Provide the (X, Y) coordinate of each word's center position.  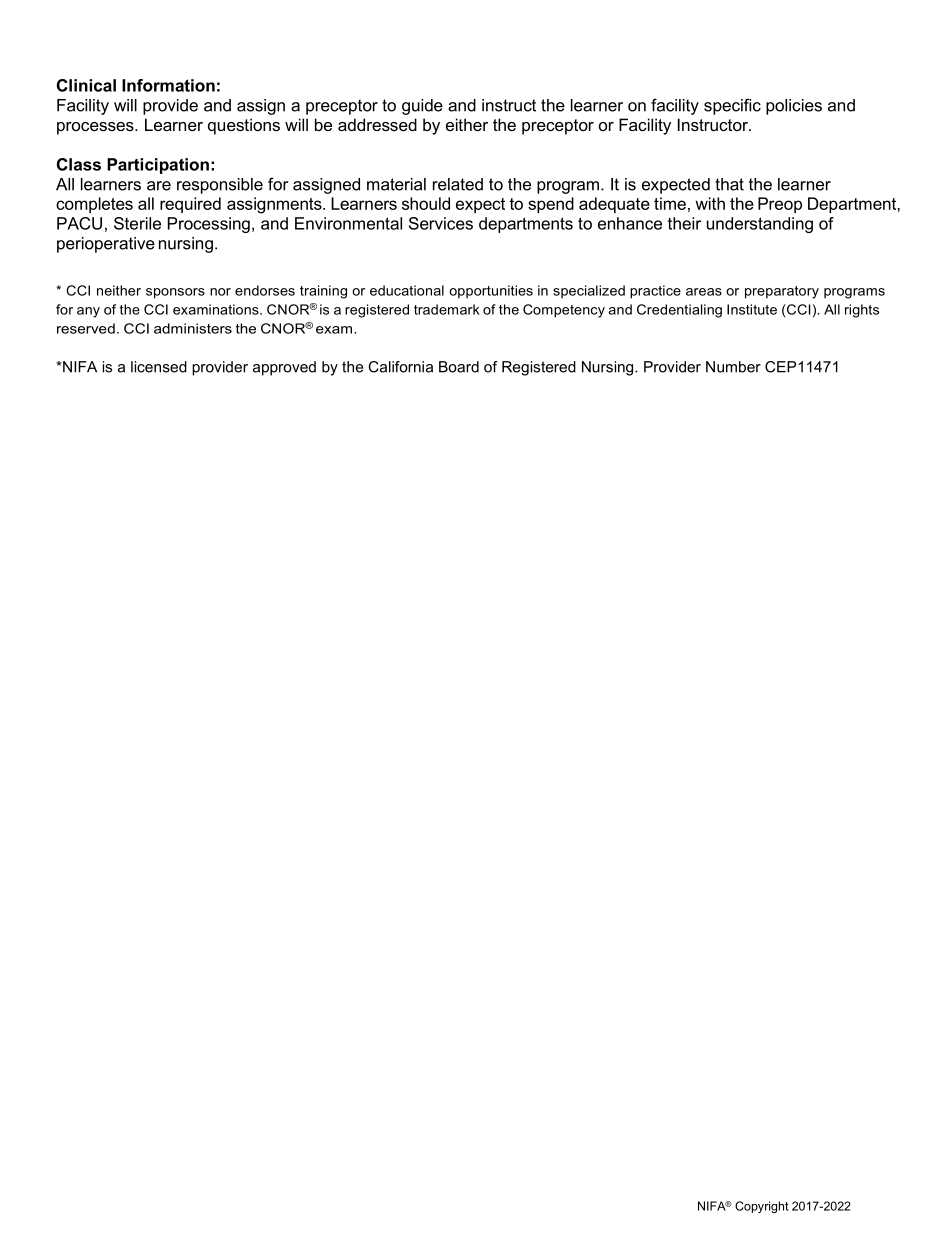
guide (422, 107)
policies (794, 107)
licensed (159, 367)
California (400, 367)
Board (459, 367)
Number (733, 367)
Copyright (761, 1207)
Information (168, 85)
